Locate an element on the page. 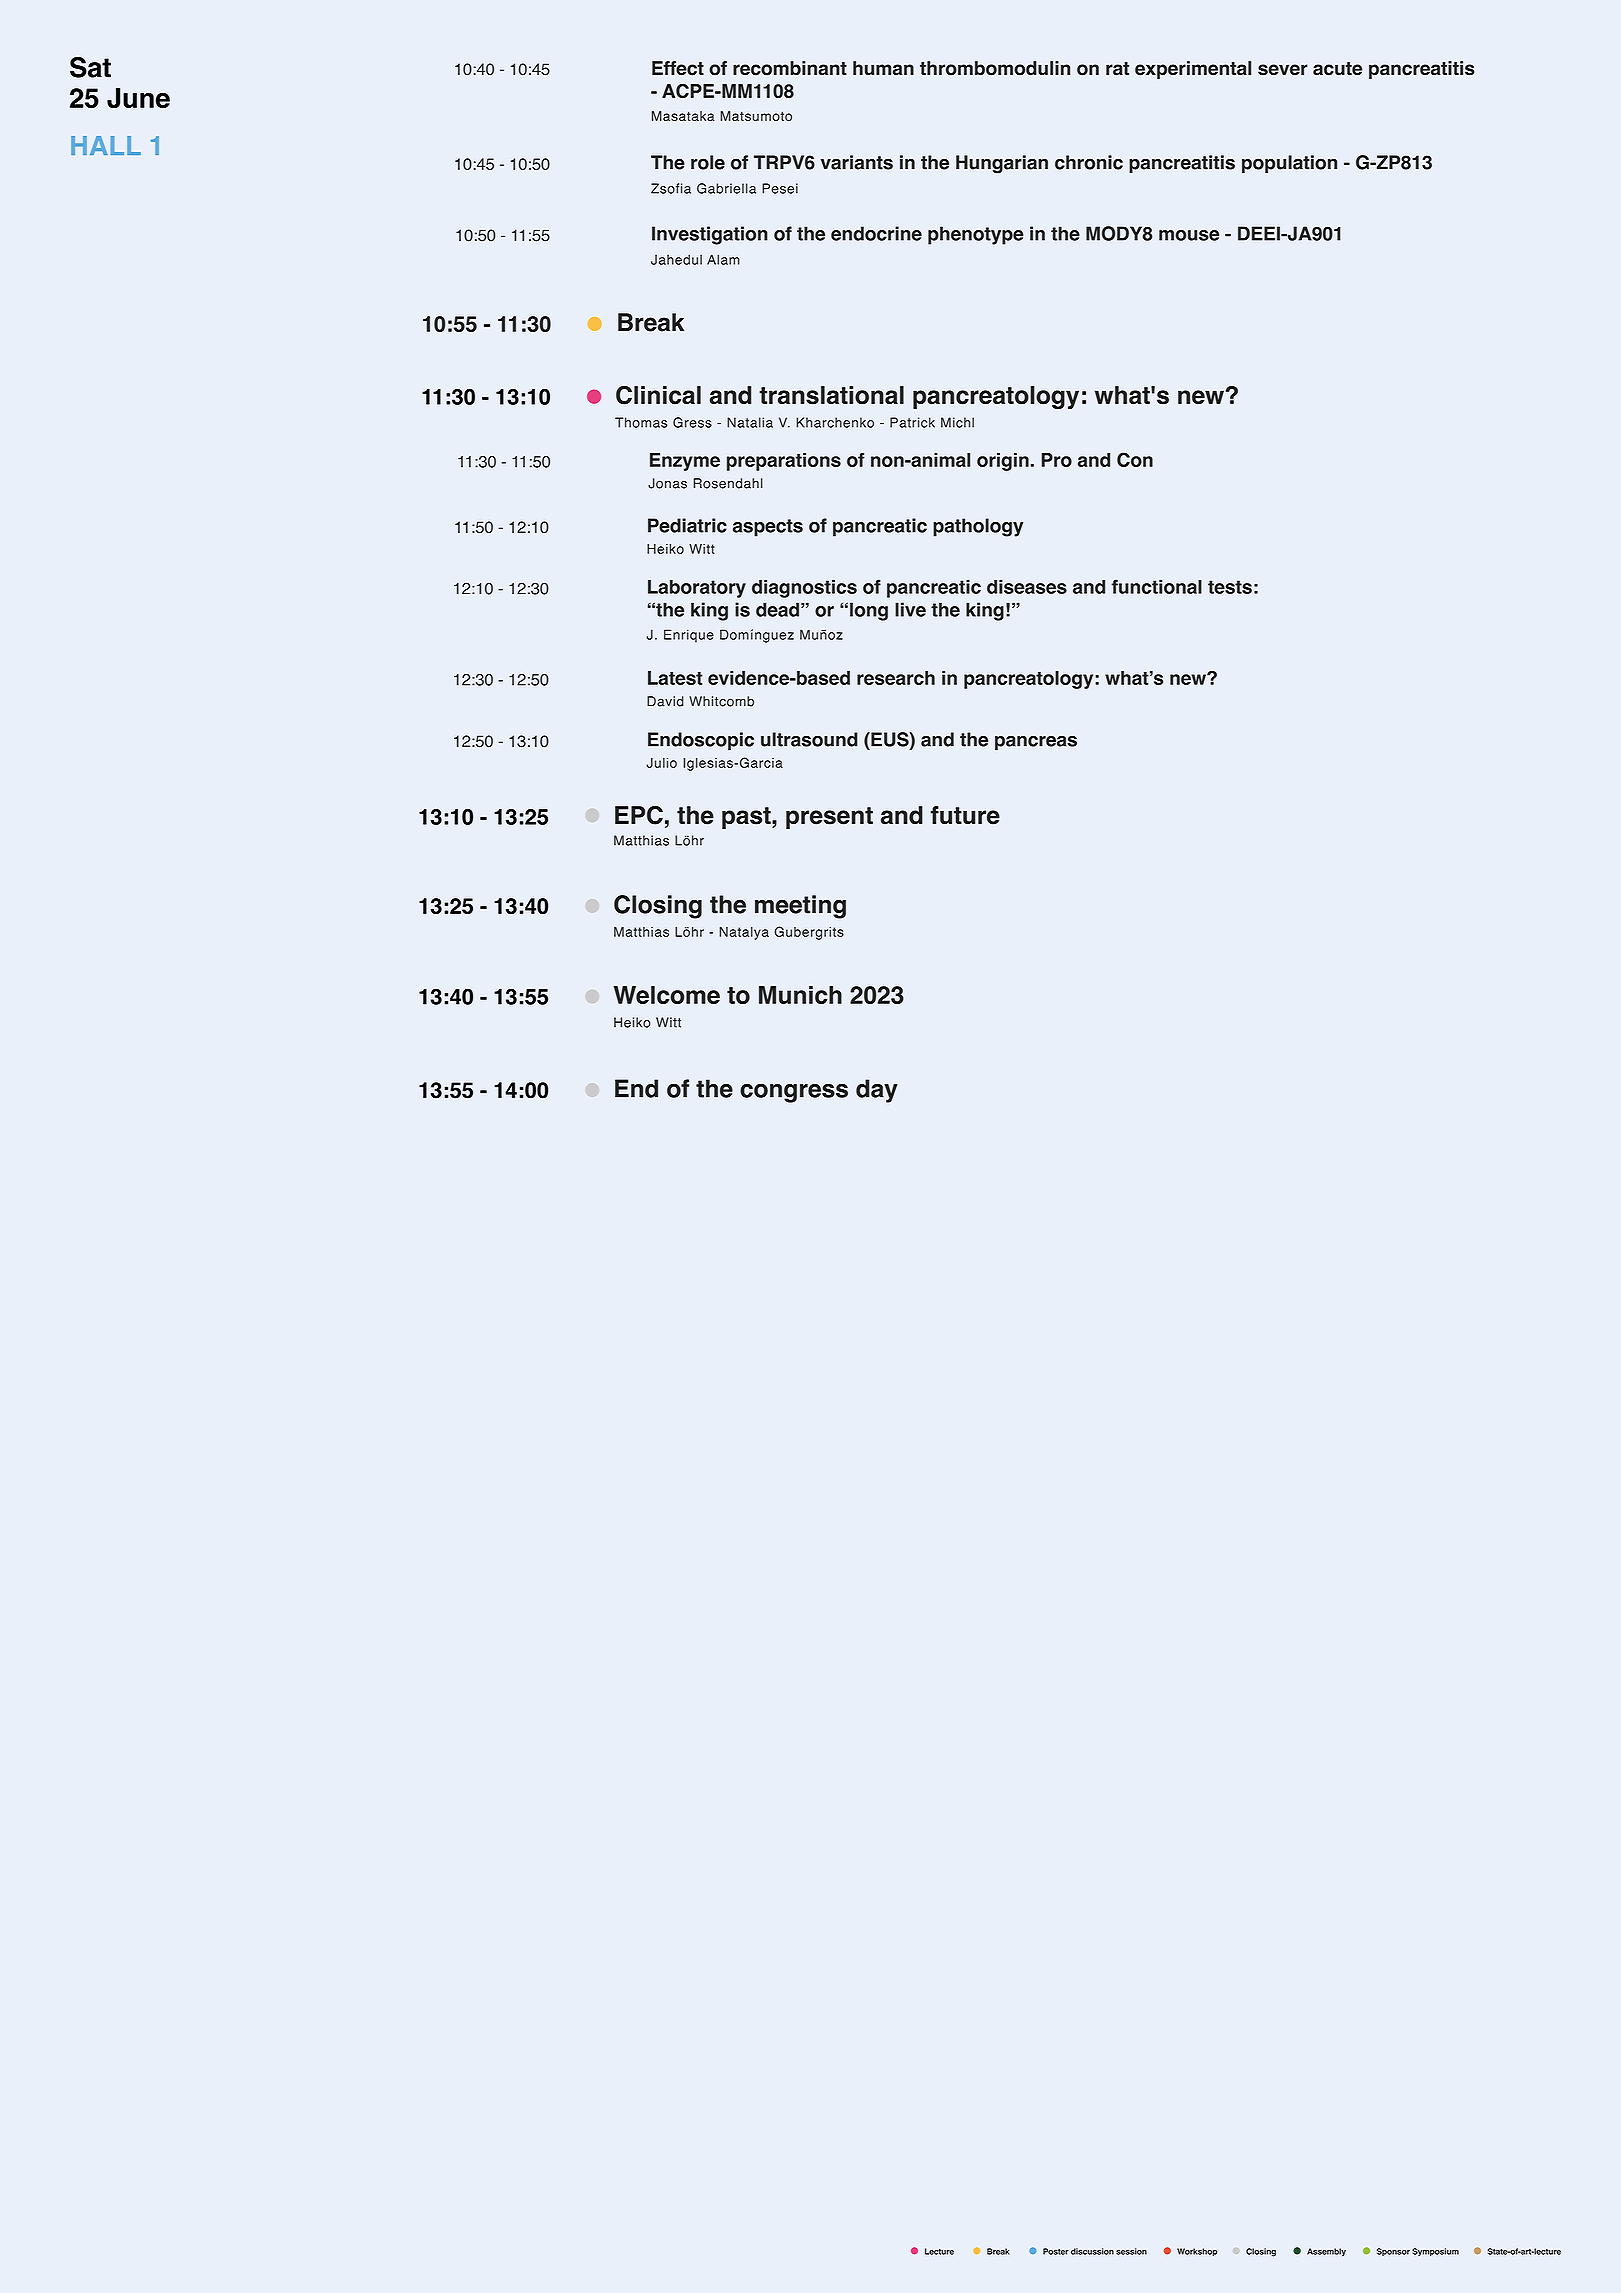  day is located at coordinates (877, 1091).
